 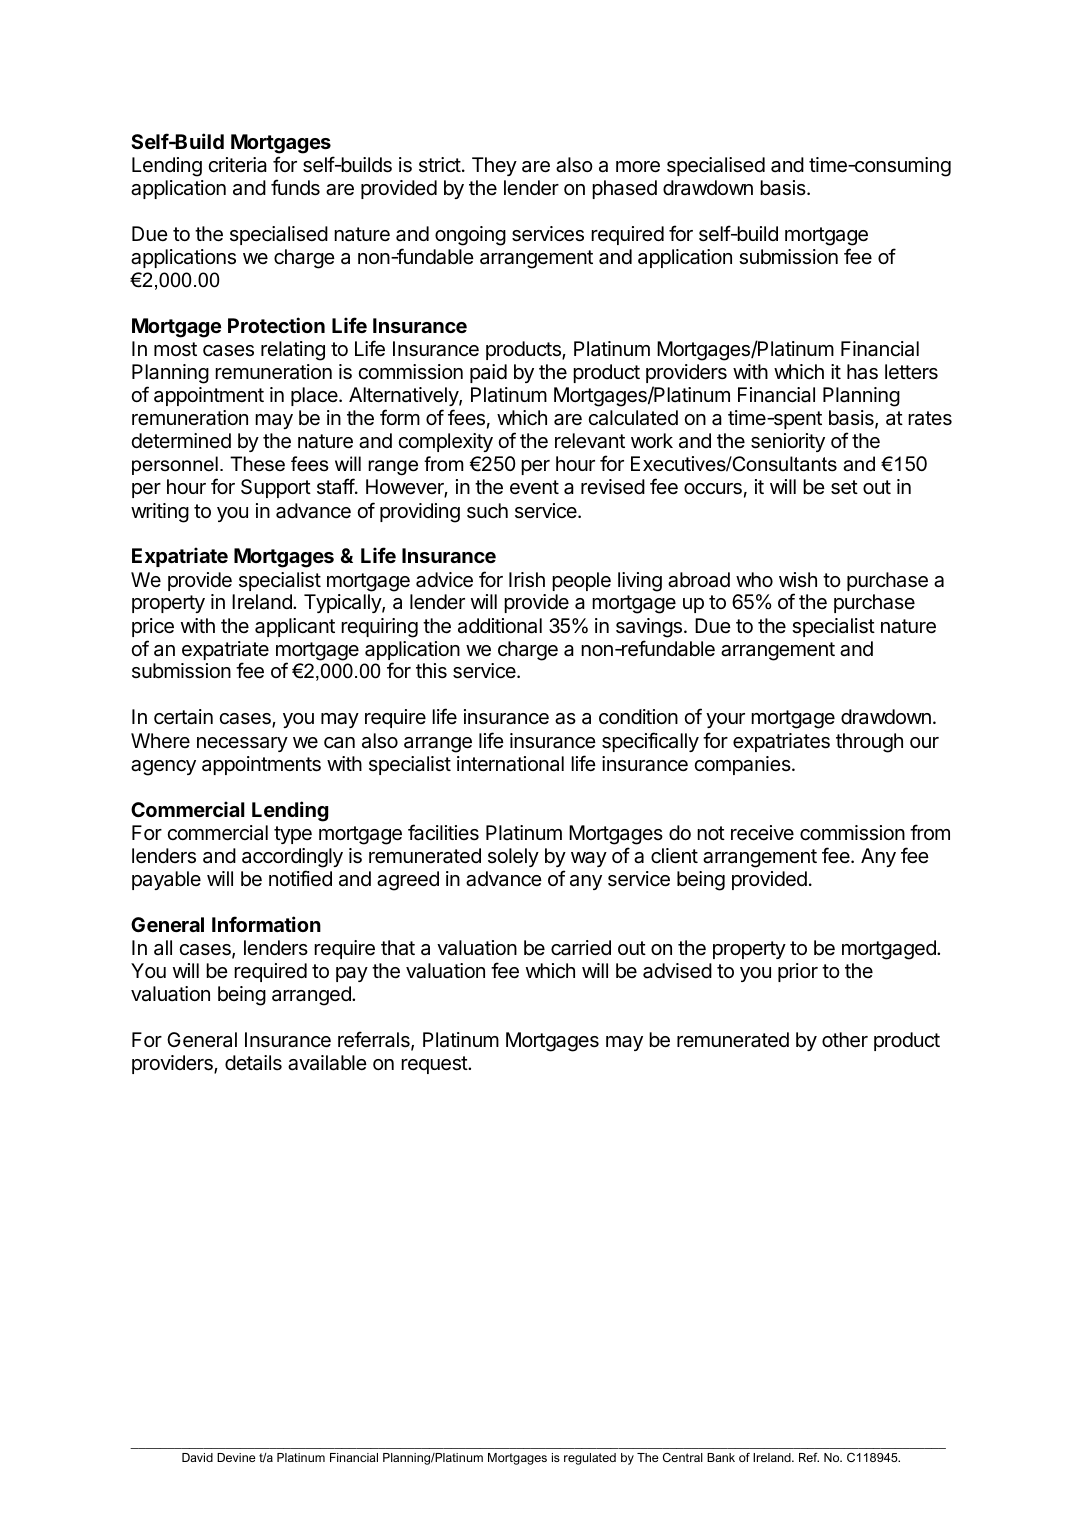 What do you see at coordinates (798, 579) in the screenshot?
I see `wish` at bounding box center [798, 579].
